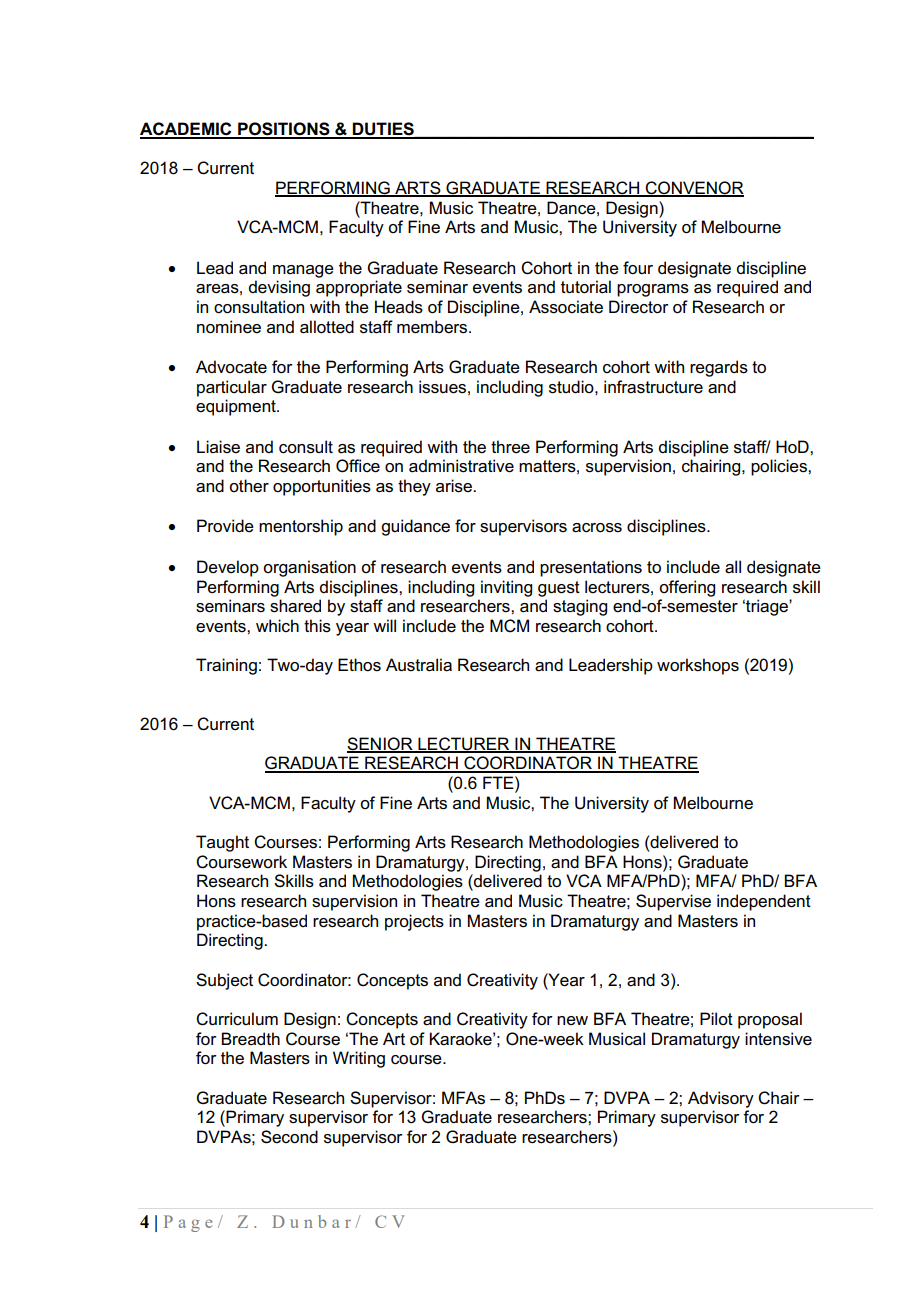  I want to click on regards, so click(719, 368).
